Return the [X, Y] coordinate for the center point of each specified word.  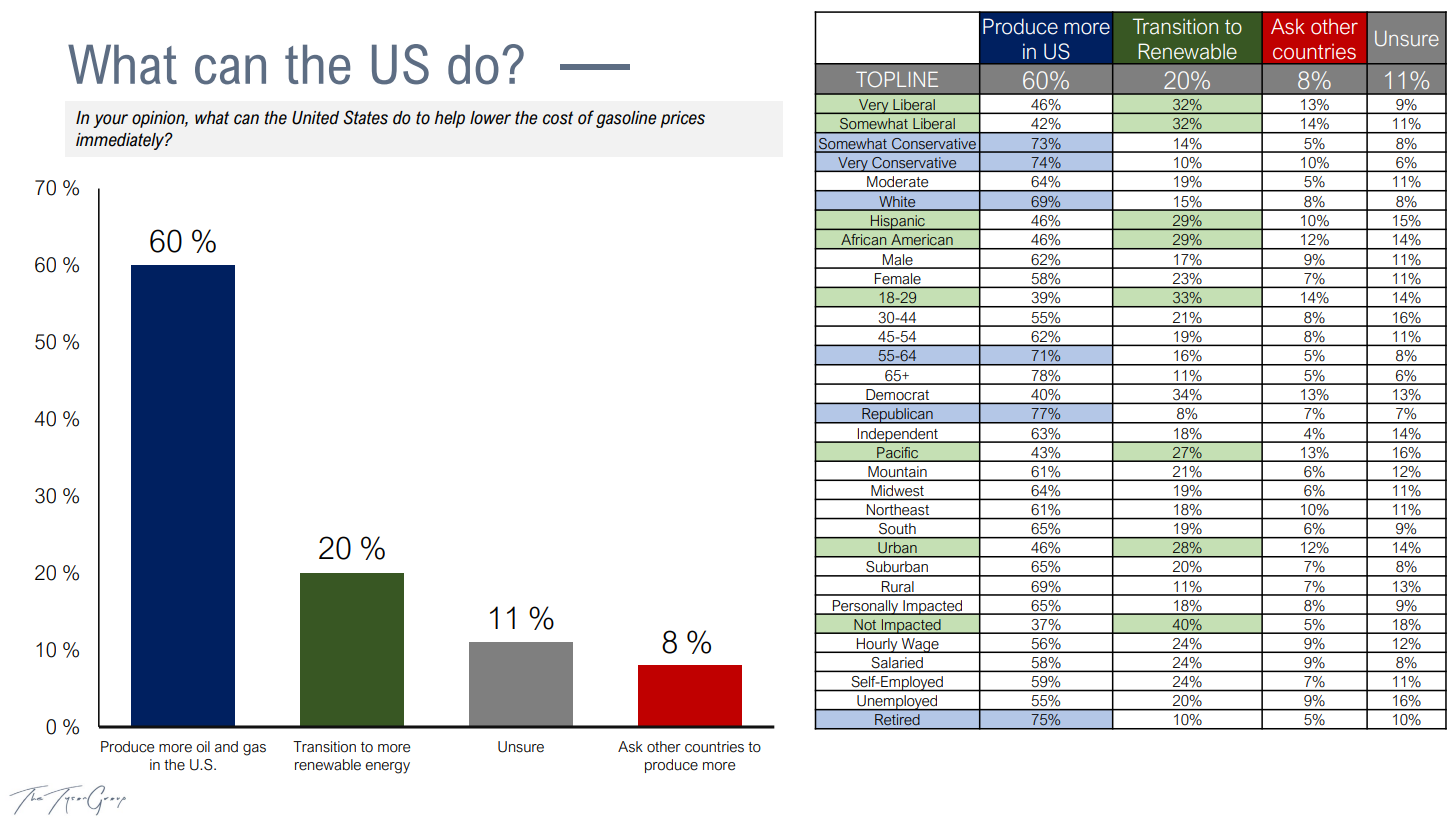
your [110, 121]
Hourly [877, 645]
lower [490, 118]
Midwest [897, 492]
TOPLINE [897, 79]
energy [387, 768]
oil [203, 747]
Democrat [897, 394]
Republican [897, 416]
